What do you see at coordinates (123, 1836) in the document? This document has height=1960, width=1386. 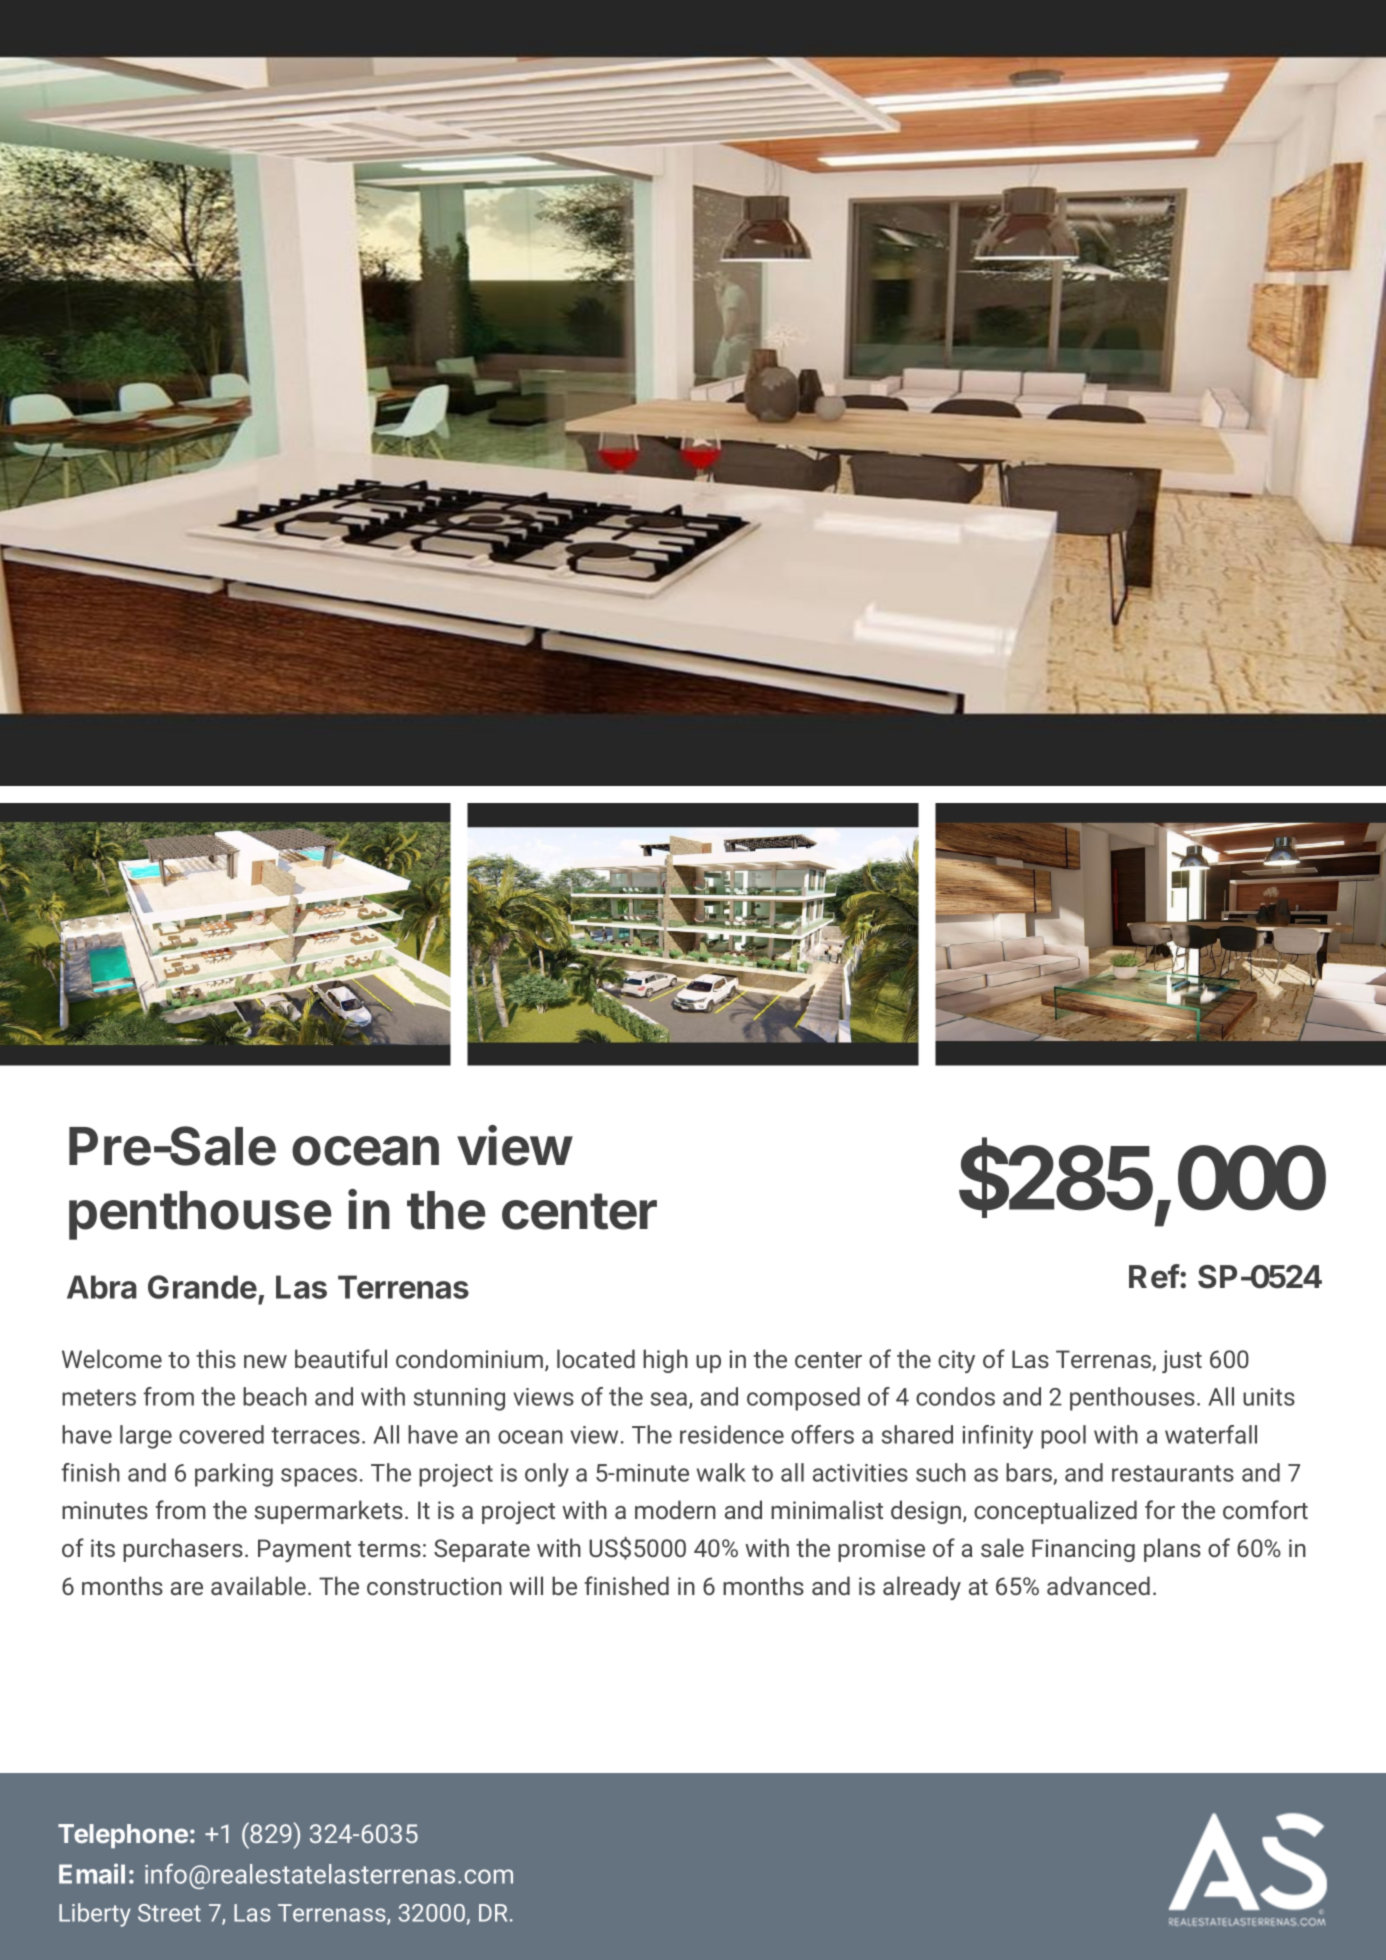 I see `Telephone` at bounding box center [123, 1836].
